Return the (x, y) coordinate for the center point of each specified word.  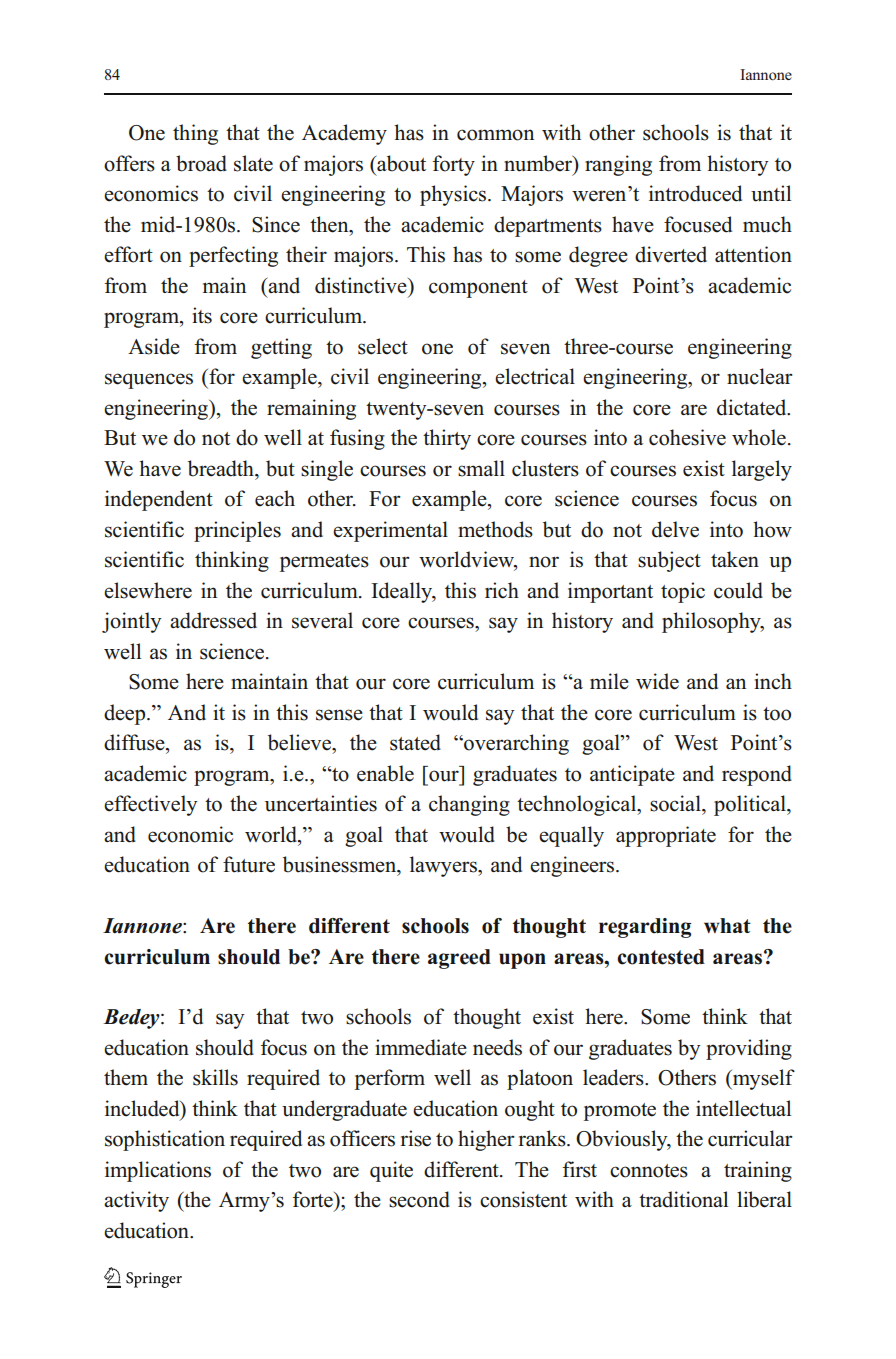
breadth (222, 468)
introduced (695, 193)
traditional (683, 1199)
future (249, 864)
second (419, 1199)
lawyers (444, 866)
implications (158, 1171)
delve (675, 529)
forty (454, 165)
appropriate (666, 836)
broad (201, 163)
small (481, 468)
